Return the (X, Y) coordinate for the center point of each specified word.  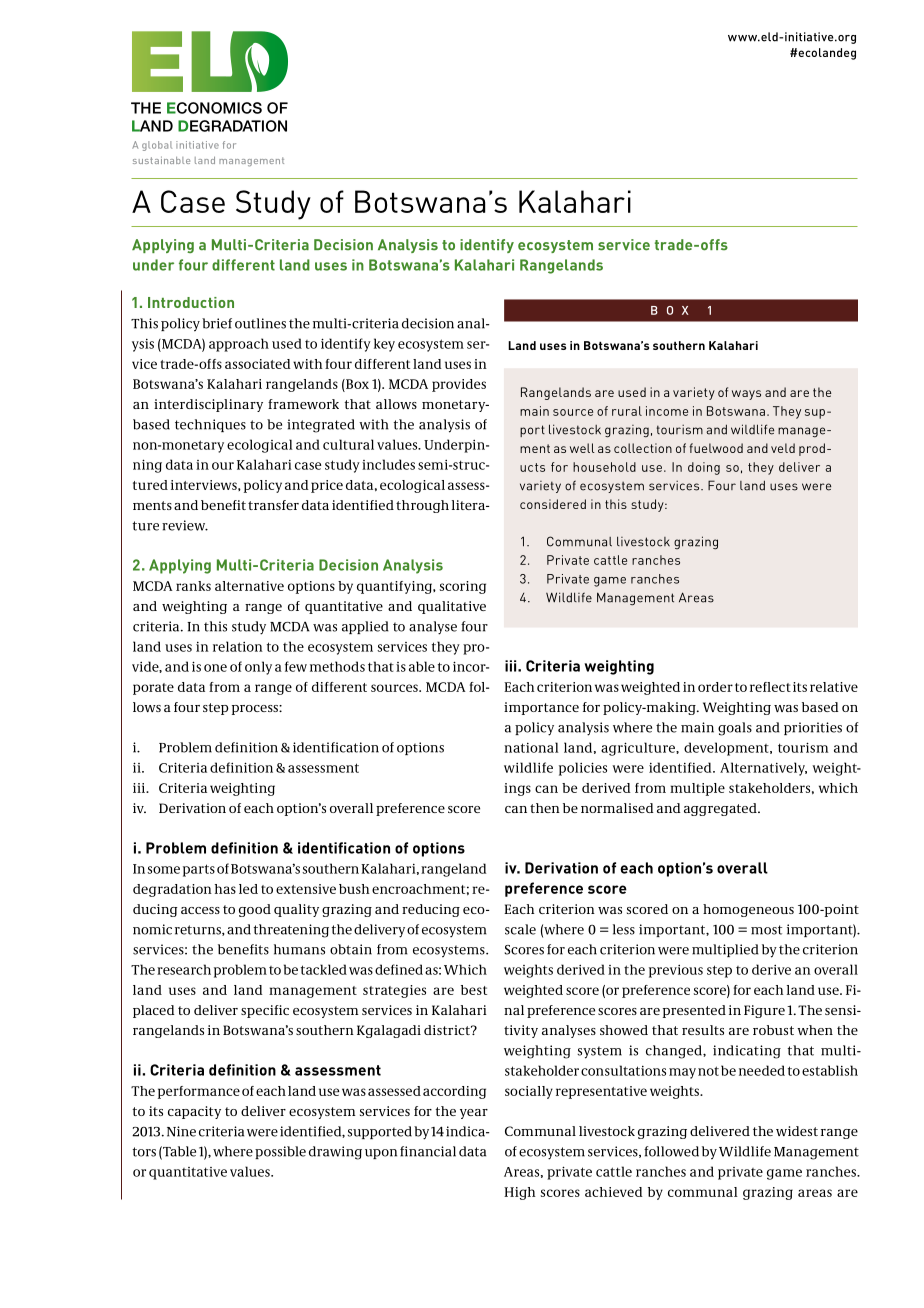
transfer (273, 505)
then (545, 808)
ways (746, 395)
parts (199, 870)
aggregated (721, 809)
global (157, 146)
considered (553, 504)
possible (280, 1152)
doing (704, 468)
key (384, 345)
